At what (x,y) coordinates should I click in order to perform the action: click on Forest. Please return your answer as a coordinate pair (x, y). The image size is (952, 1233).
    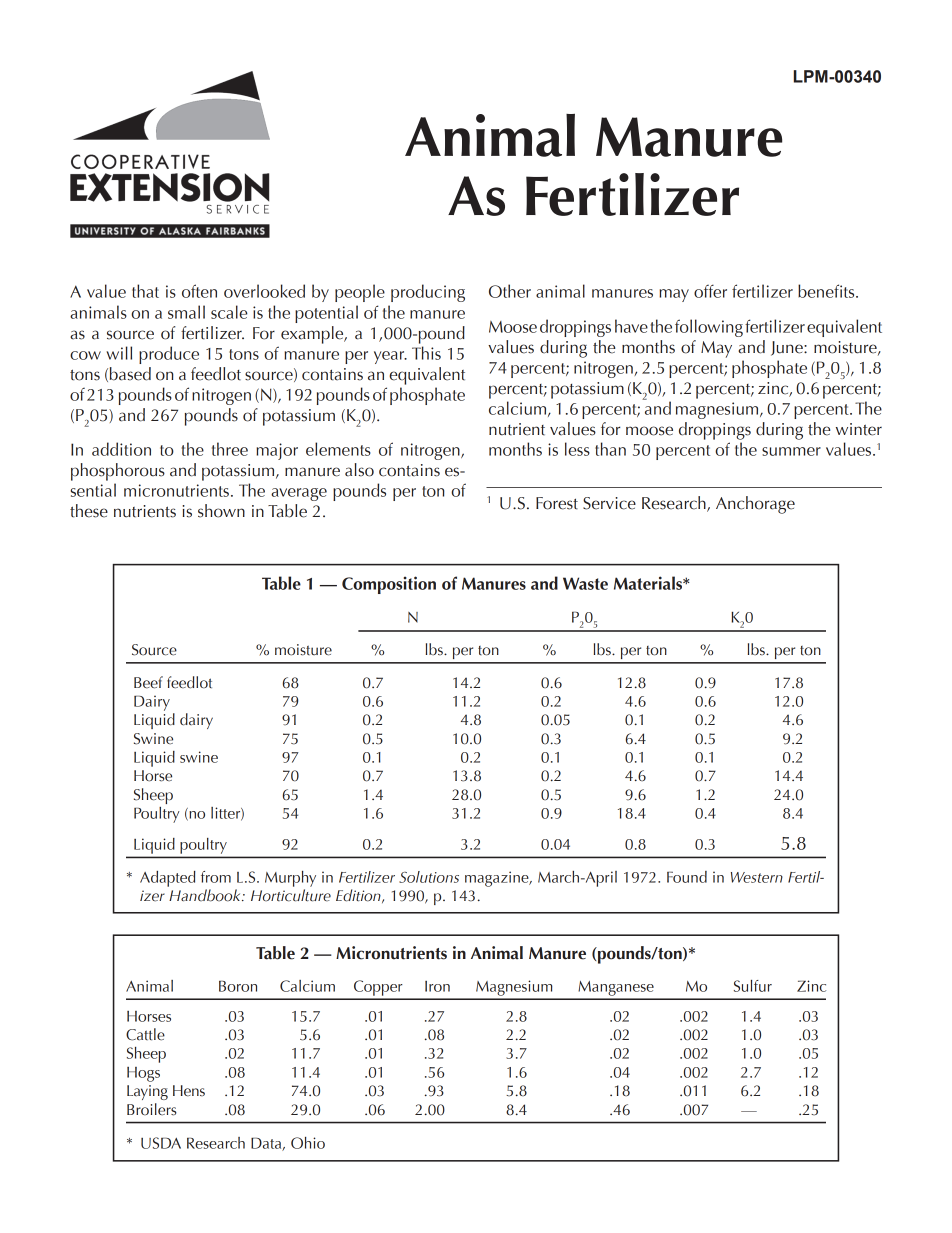
    Looking at the image, I should click on (557, 503).
